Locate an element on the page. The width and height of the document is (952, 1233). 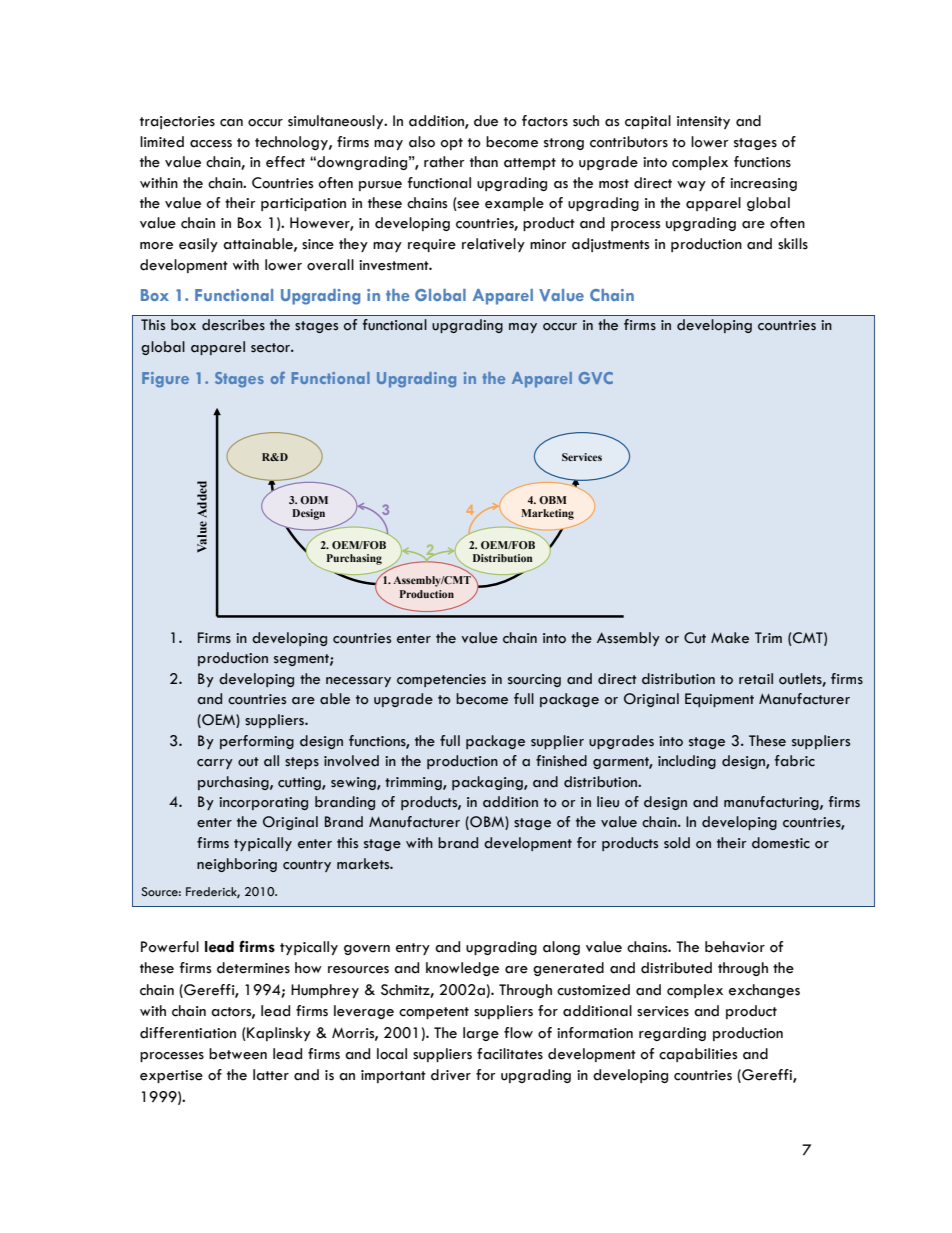
finished is located at coordinates (561, 761).
